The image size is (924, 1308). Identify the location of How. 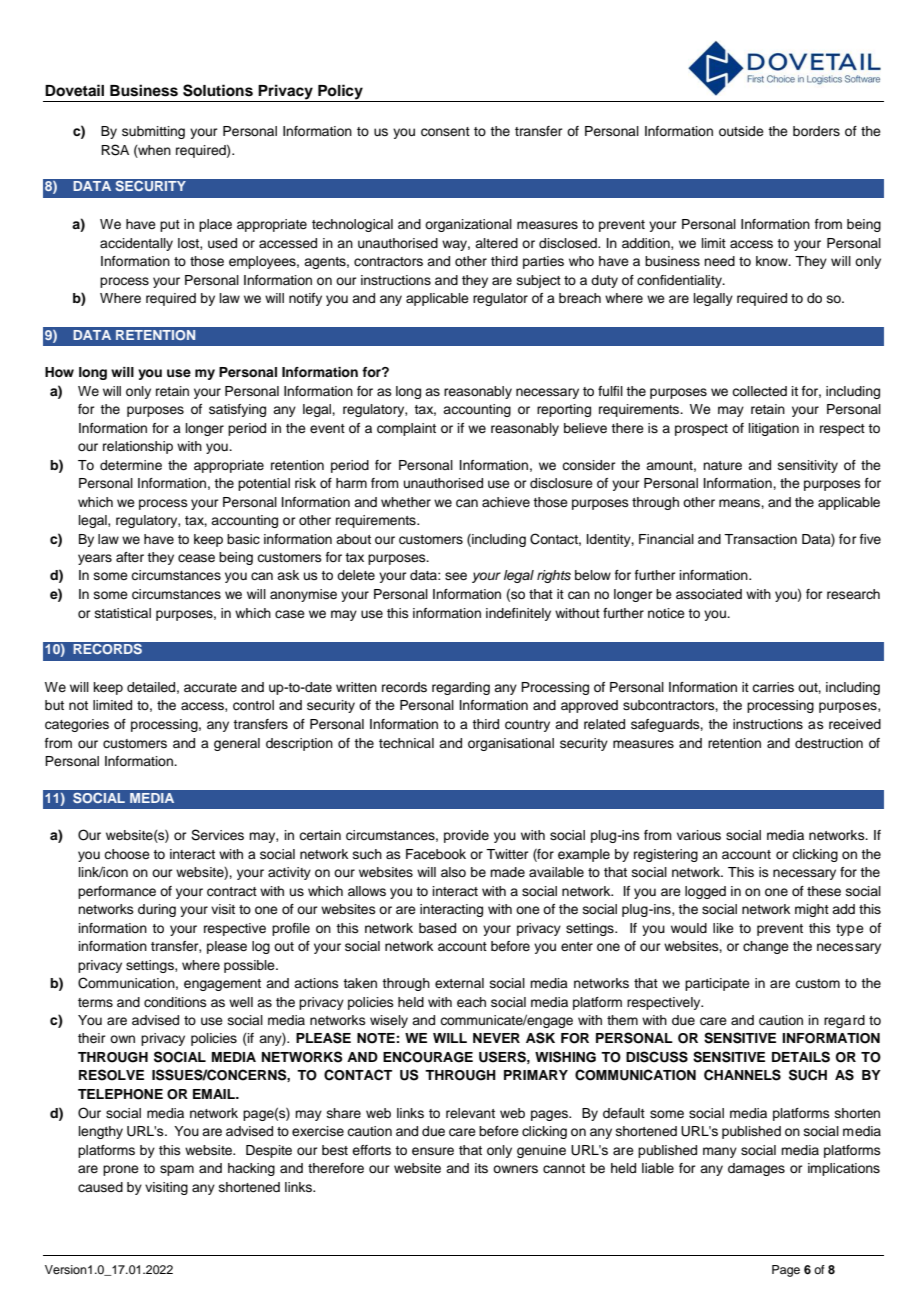
(59, 372).
